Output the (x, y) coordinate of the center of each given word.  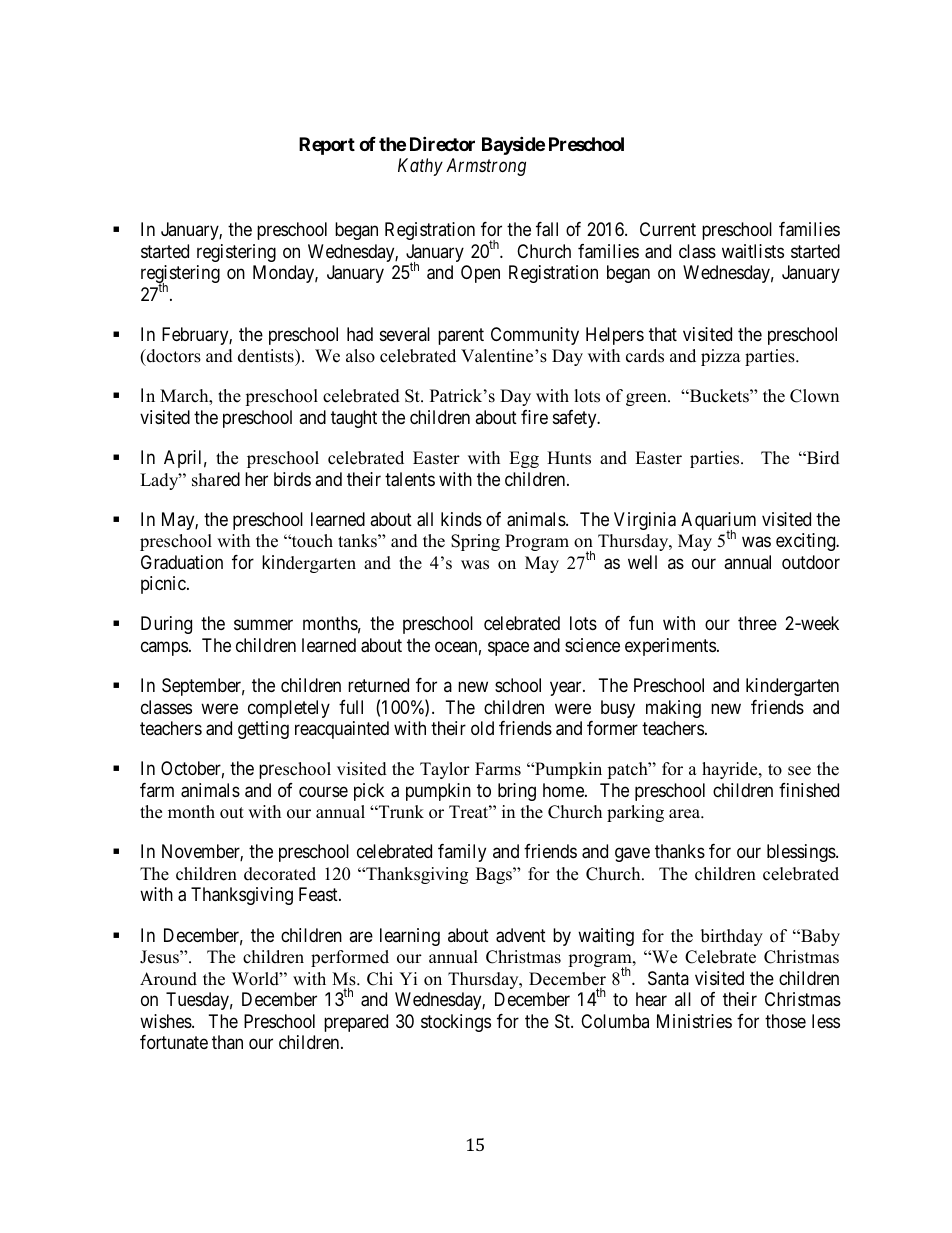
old (482, 728)
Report (327, 146)
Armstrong (486, 167)
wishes (166, 1021)
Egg (524, 459)
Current (668, 229)
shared (216, 479)
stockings (456, 1023)
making (673, 709)
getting (263, 730)
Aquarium (718, 522)
